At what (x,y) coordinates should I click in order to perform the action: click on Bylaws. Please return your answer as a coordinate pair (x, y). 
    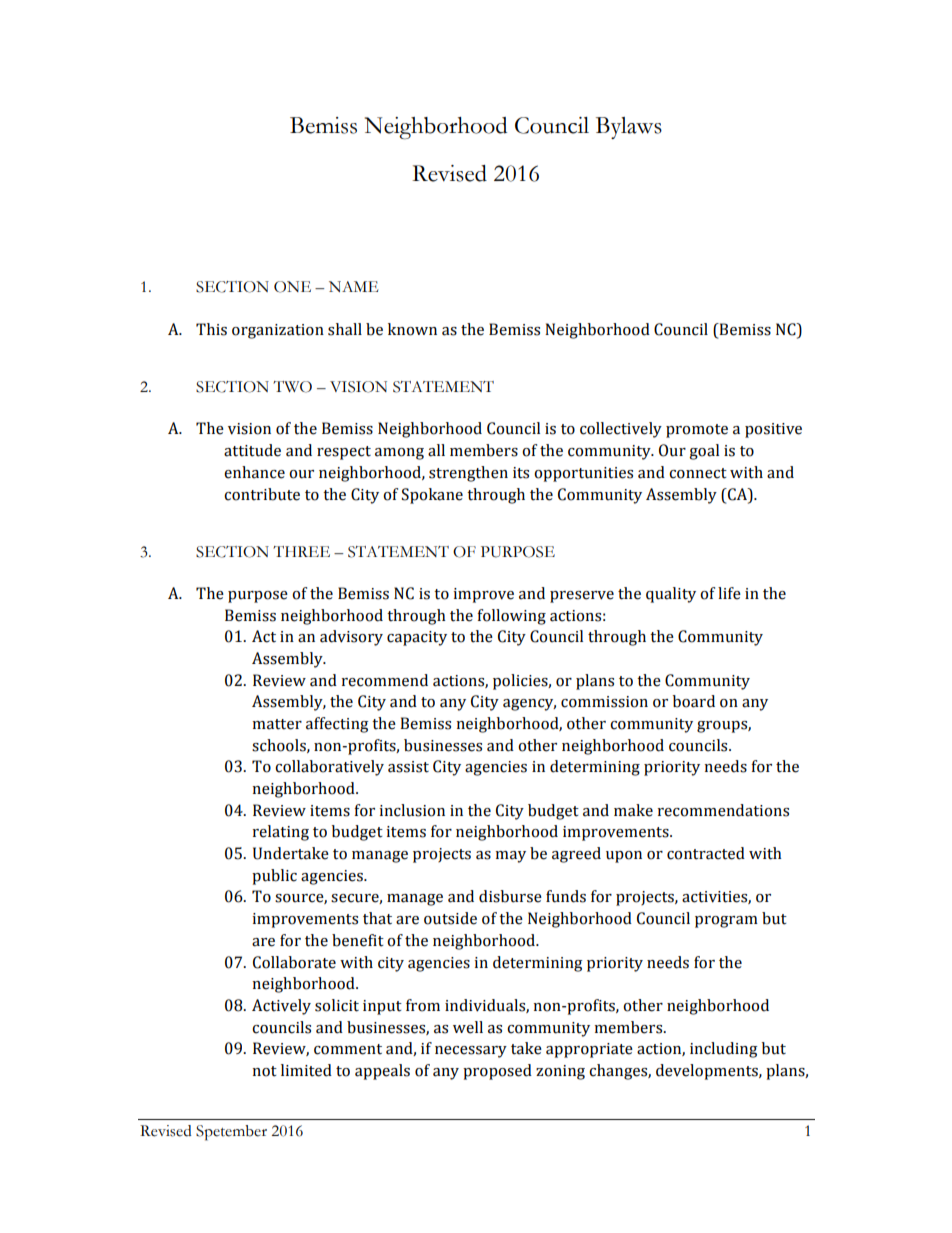
    Looking at the image, I should click on (629, 128).
